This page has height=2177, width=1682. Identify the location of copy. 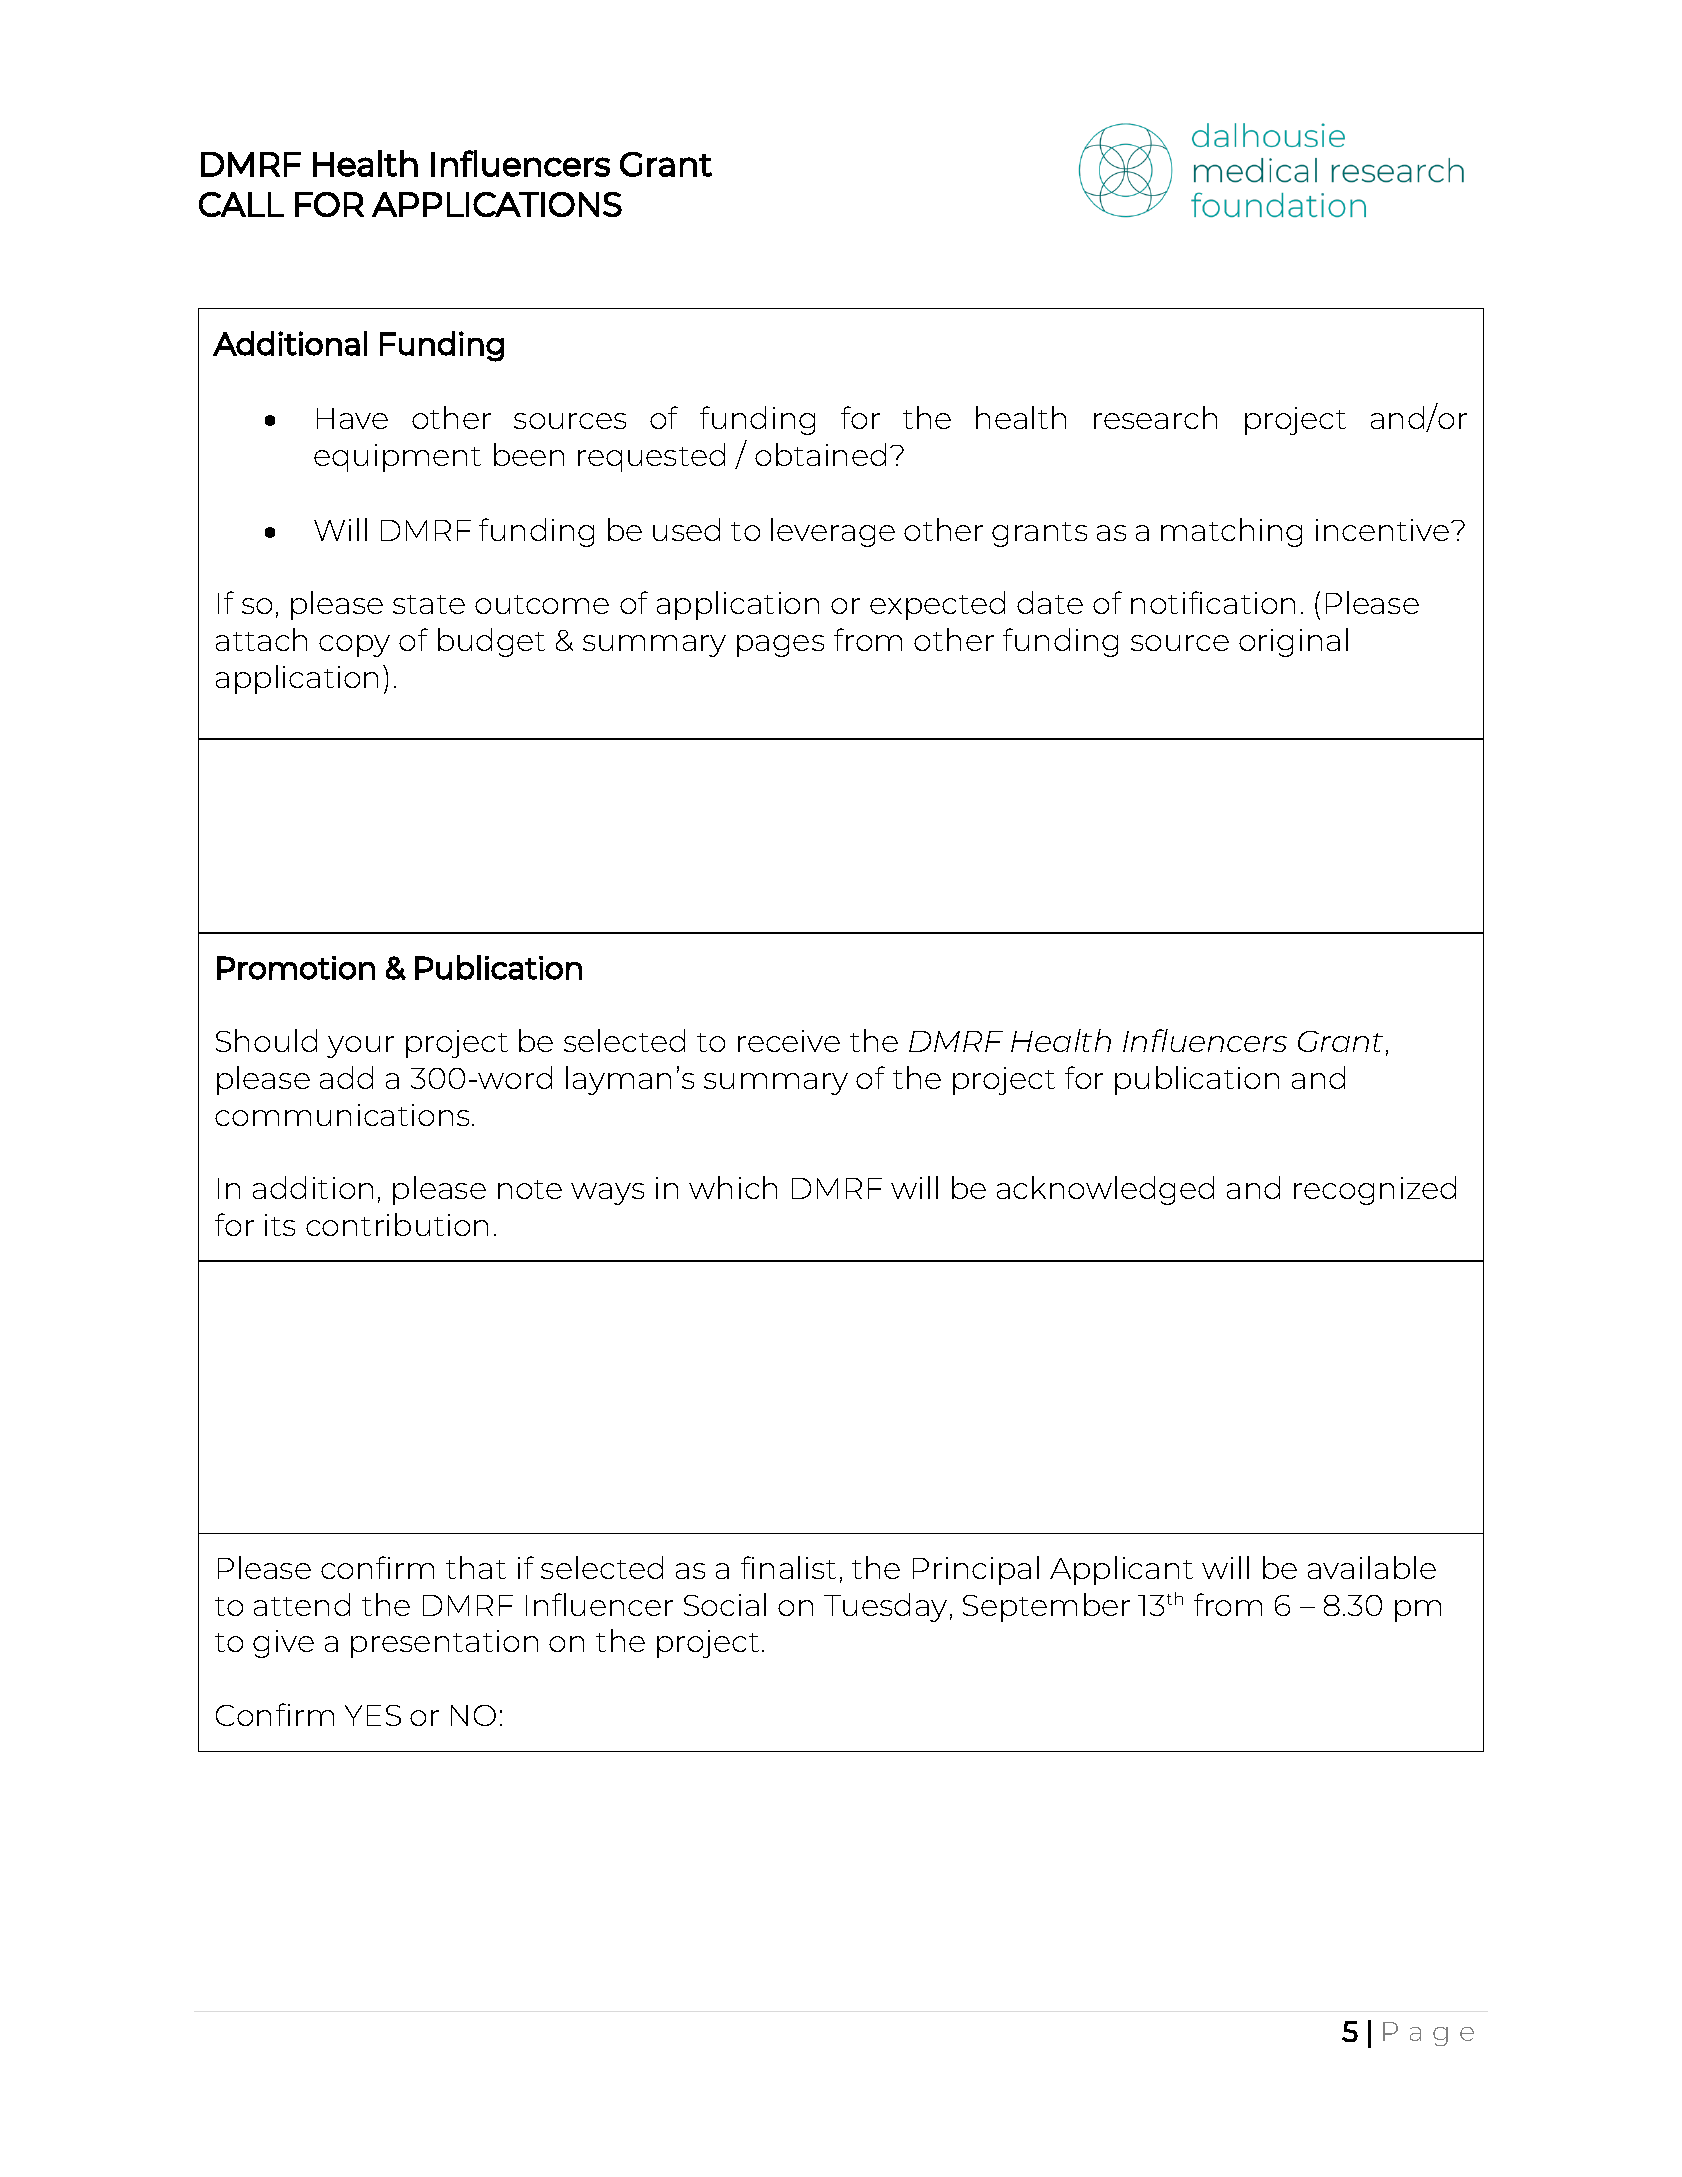
(354, 646).
